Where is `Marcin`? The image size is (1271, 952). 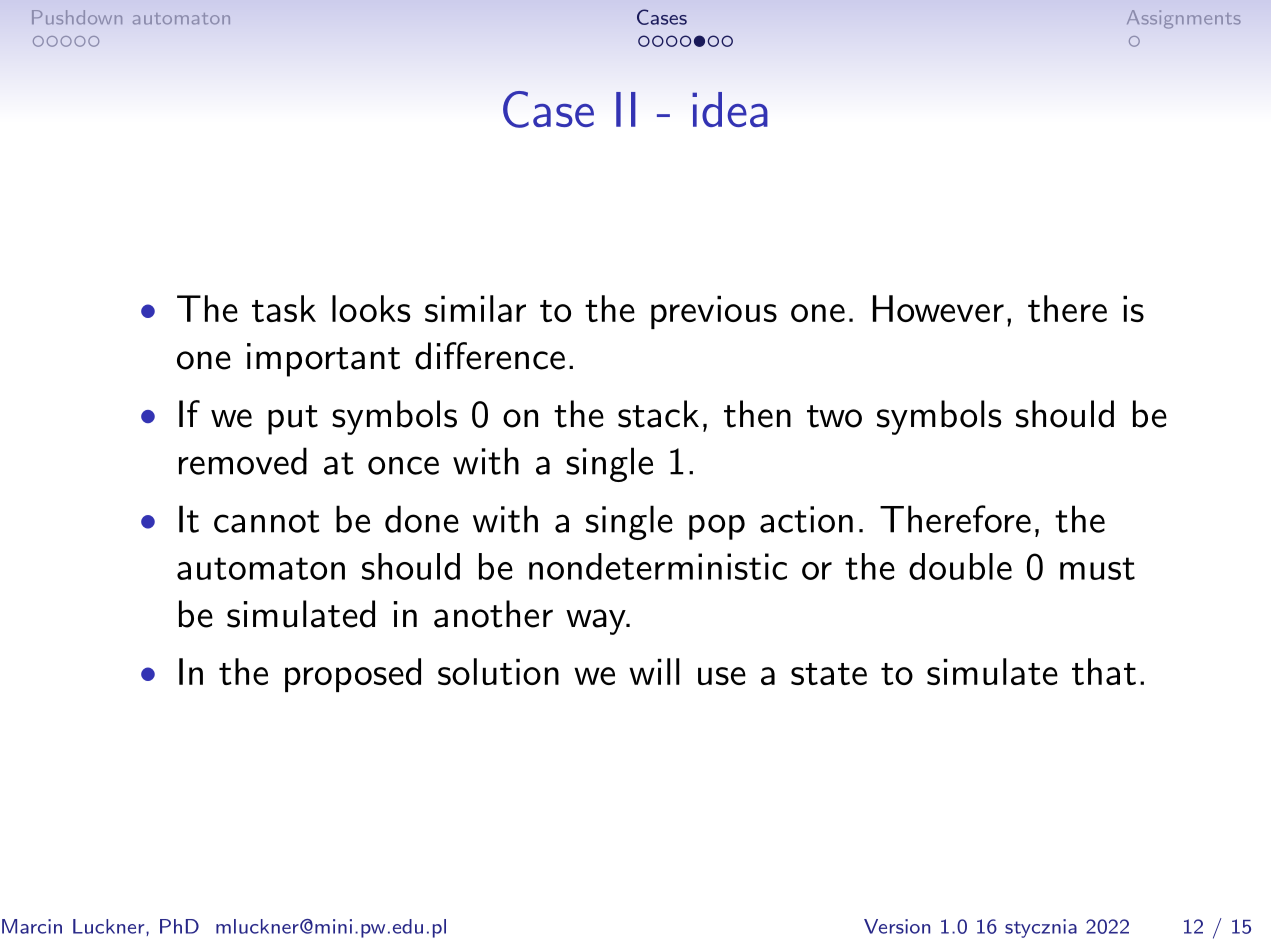
Marcin is located at coordinates (32, 926).
